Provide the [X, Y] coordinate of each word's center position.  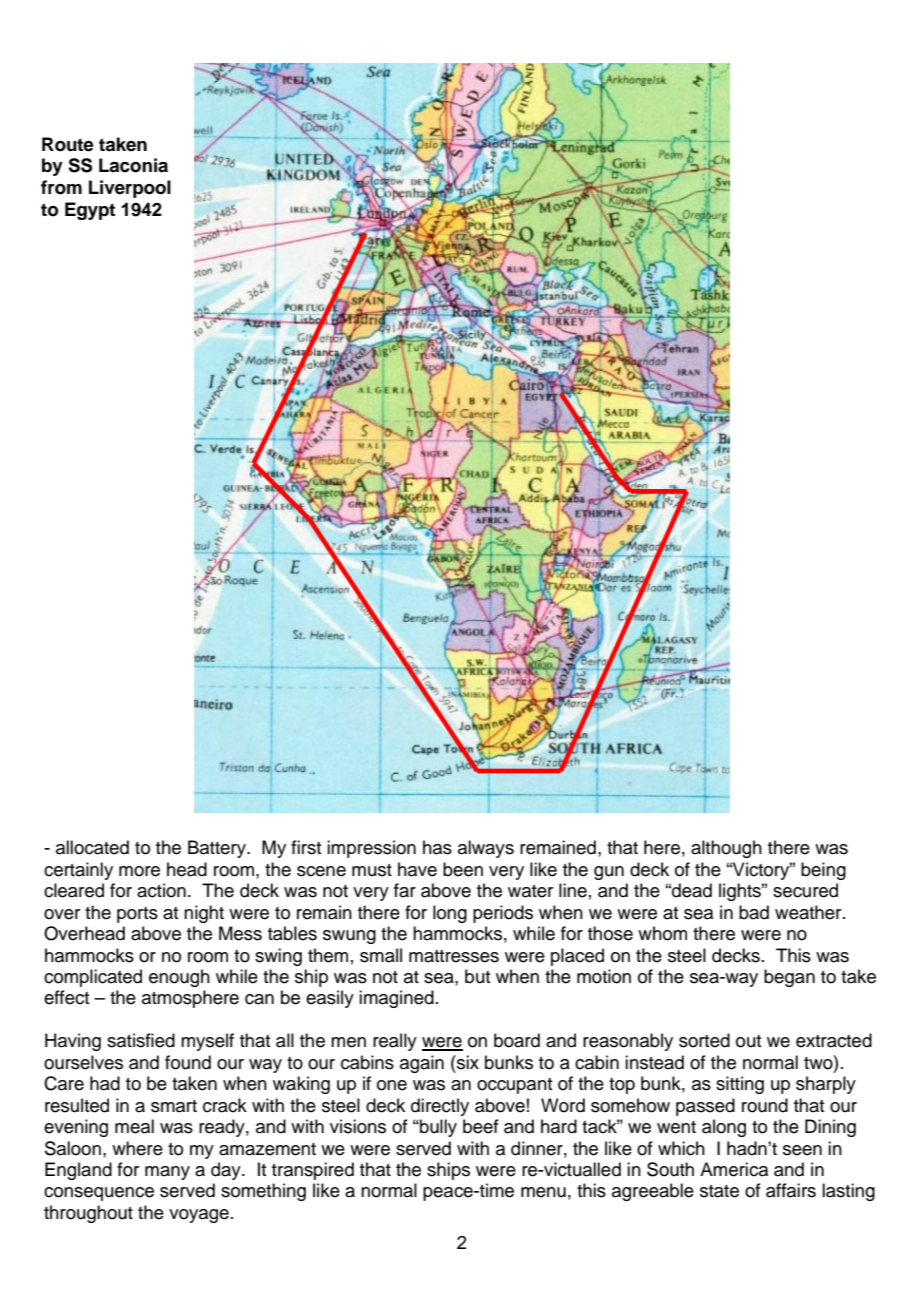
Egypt [90, 211]
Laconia [133, 165]
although [726, 849]
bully [437, 1128]
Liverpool [130, 189]
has [437, 847]
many [167, 1173]
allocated [92, 847]
